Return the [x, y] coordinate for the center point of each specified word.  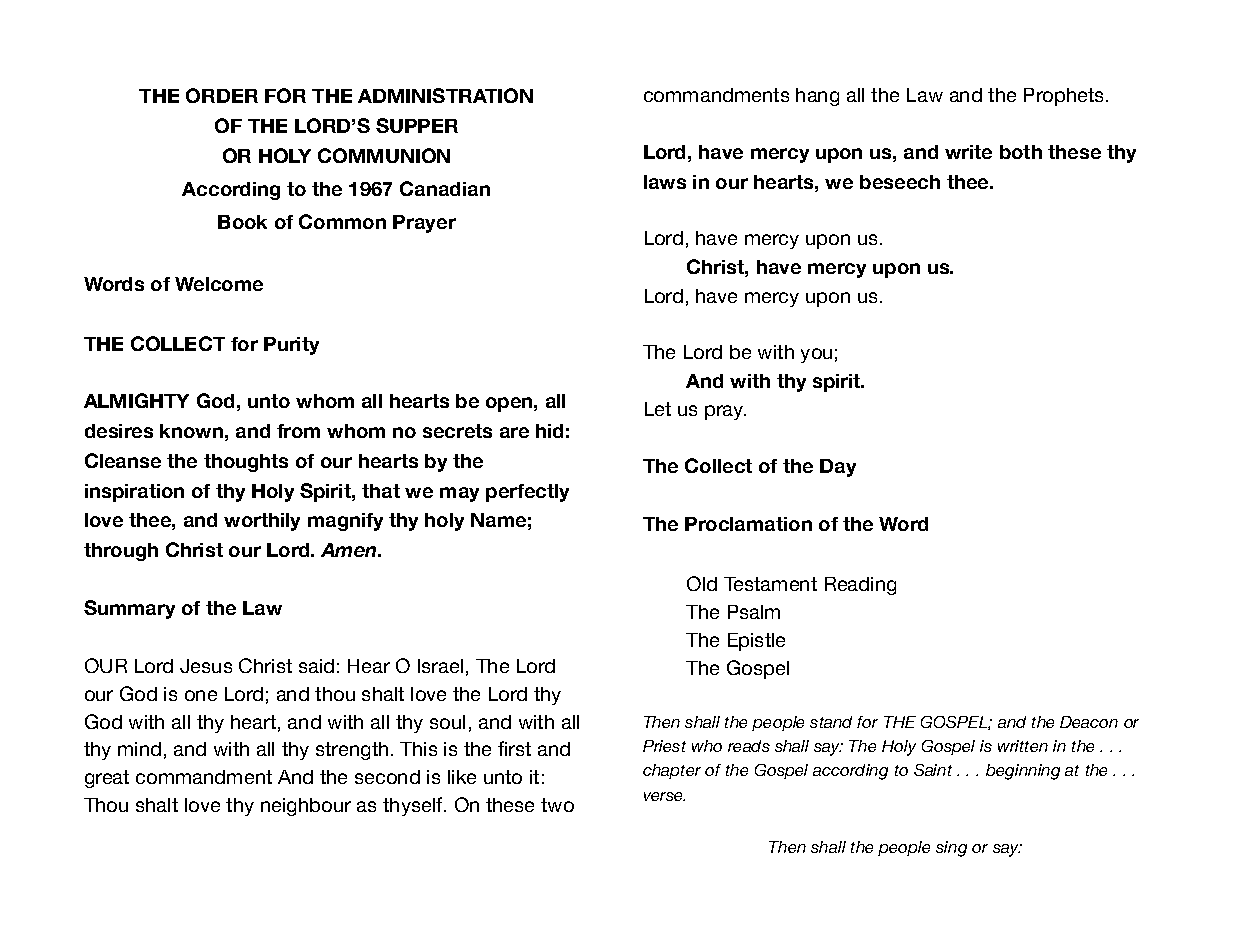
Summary [129, 609]
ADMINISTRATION [445, 95]
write [968, 152]
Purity [291, 346]
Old [702, 583]
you [816, 355]
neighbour [306, 807]
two [557, 805]
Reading [860, 586]
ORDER [222, 95]
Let [658, 409]
